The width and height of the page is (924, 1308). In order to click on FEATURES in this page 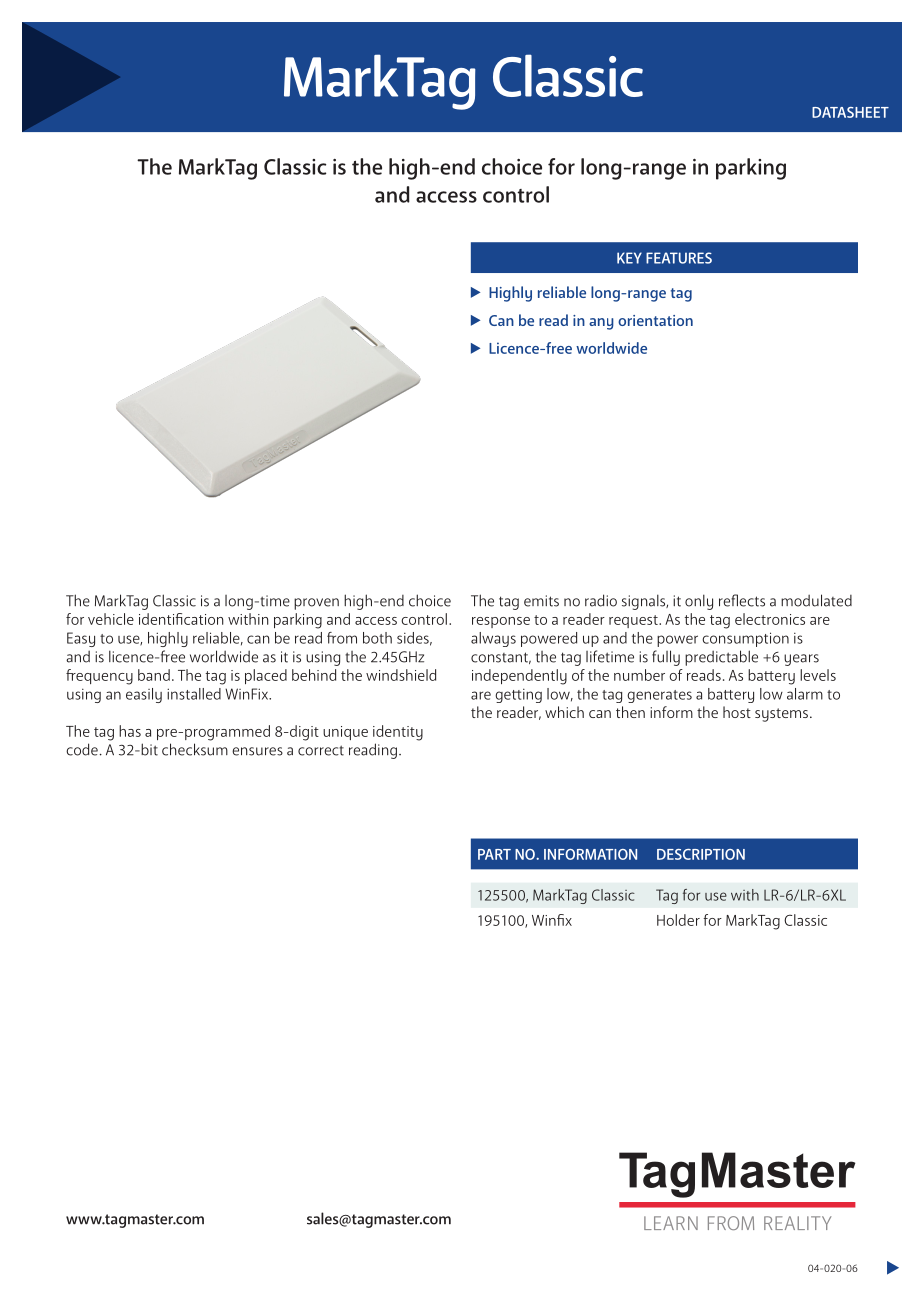, I will do `click(679, 258)`.
